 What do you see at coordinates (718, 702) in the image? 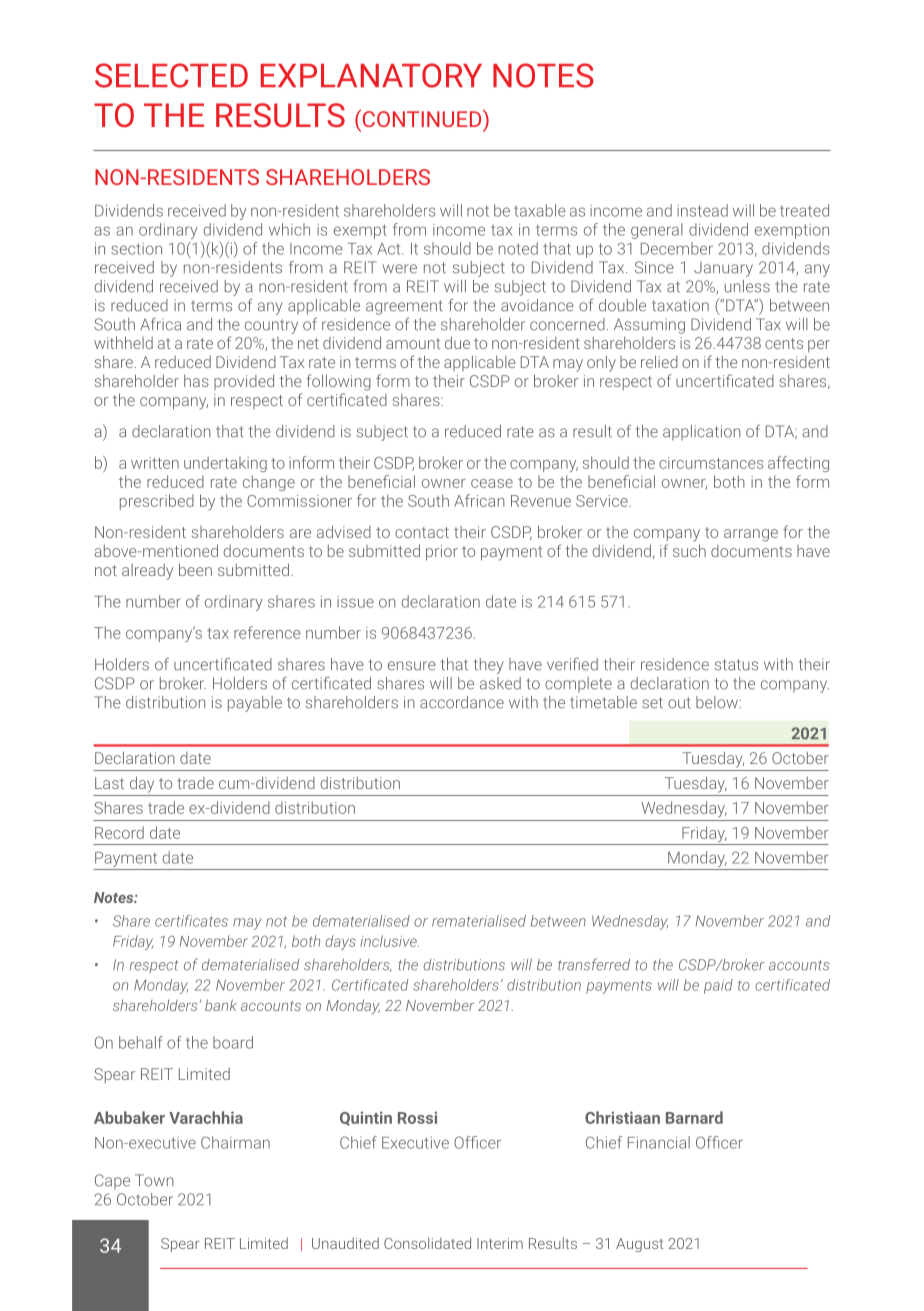
I see `below` at bounding box center [718, 702].
